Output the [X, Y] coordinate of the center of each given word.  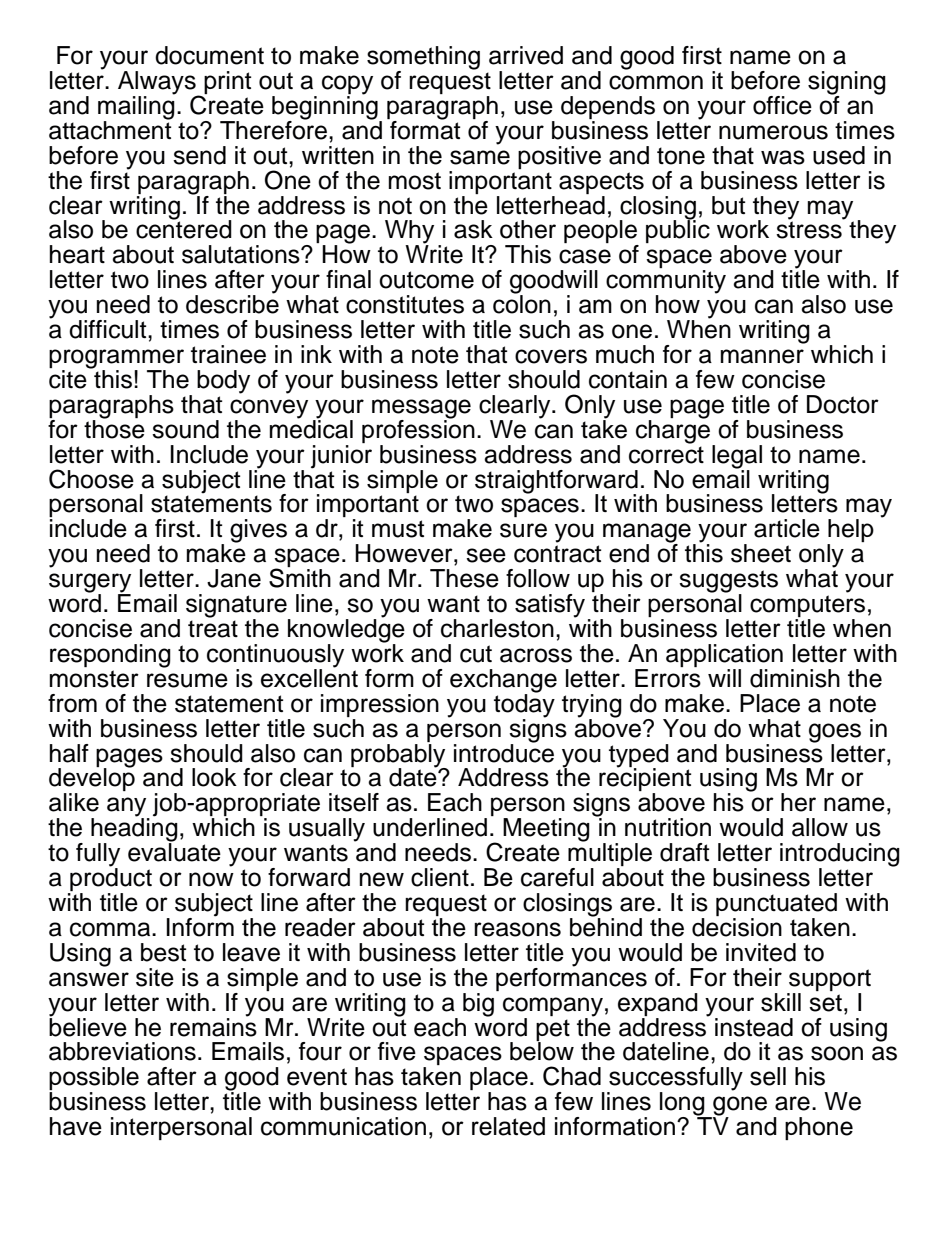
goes [835, 734]
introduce [504, 752]
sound [185, 429]
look [214, 777]
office [782, 105]
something [423, 59]
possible [94, 1080]
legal [737, 458]
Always [158, 84]
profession [418, 430]
